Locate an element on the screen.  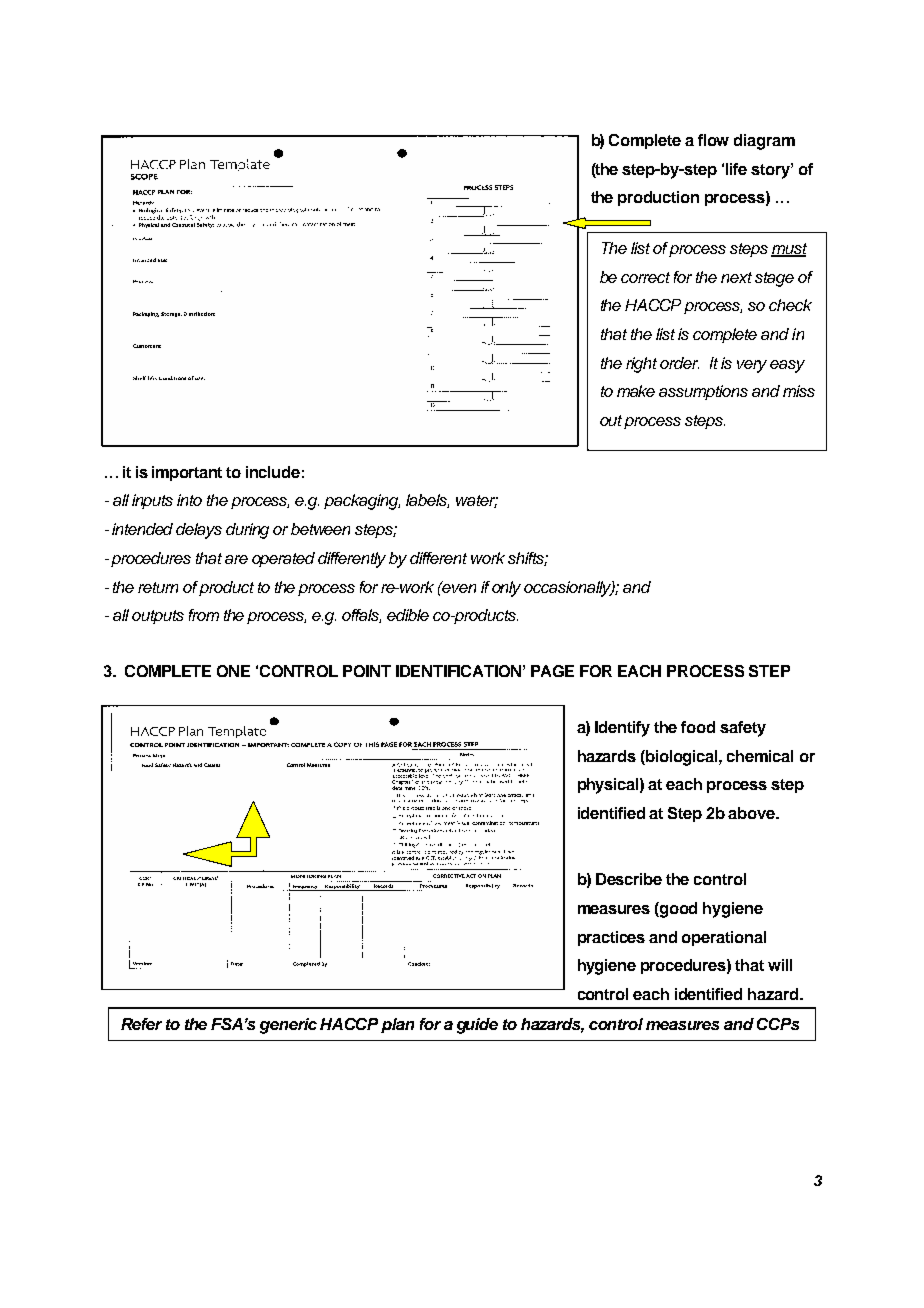
guide is located at coordinates (477, 1026).
